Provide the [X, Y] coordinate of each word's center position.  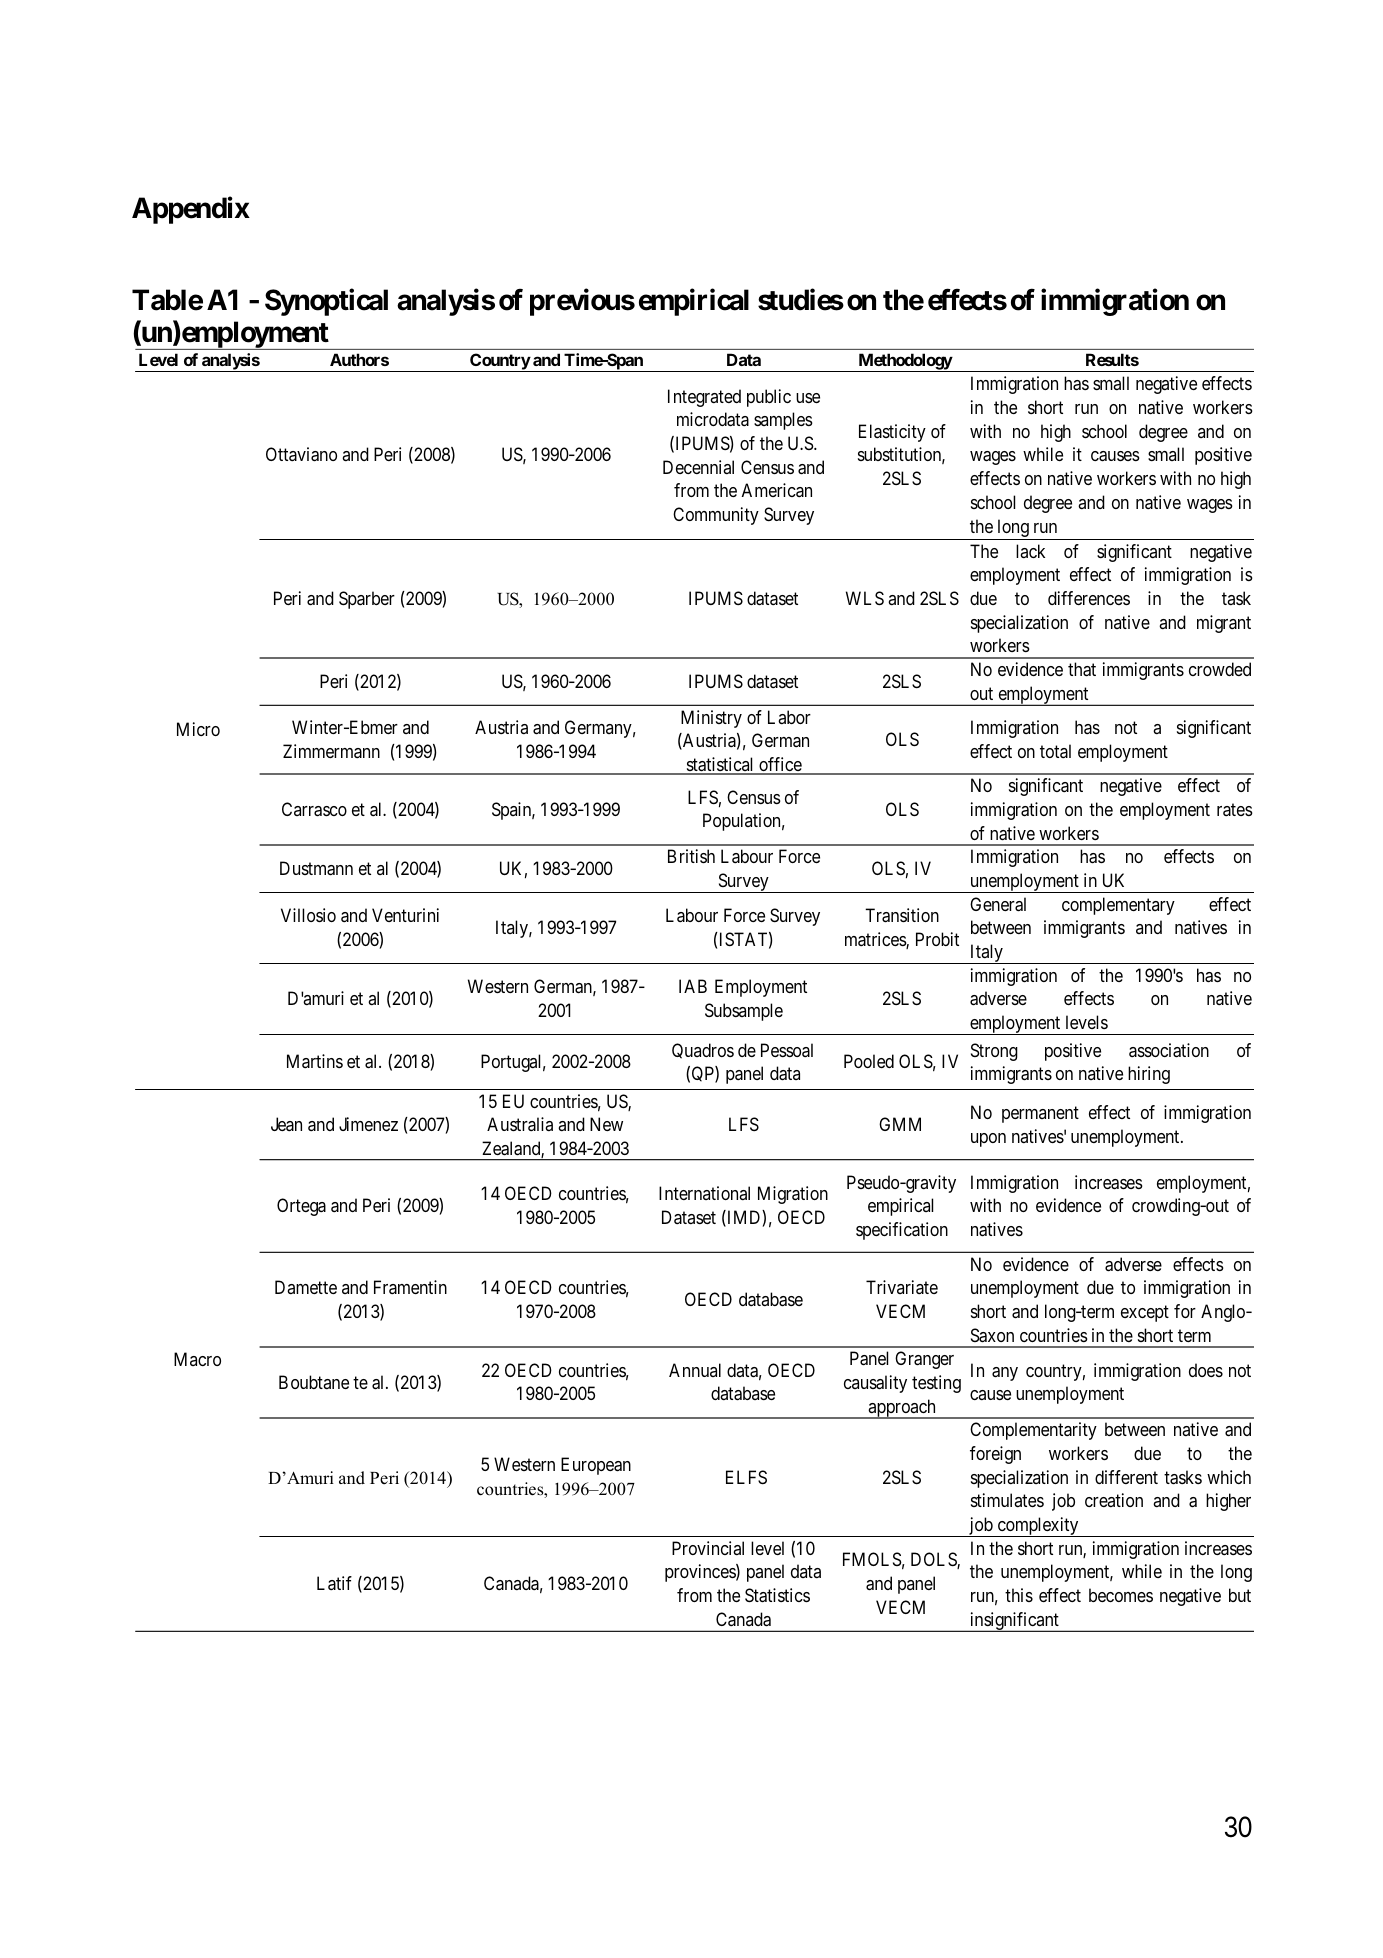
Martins [315, 1061]
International [704, 1193]
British [691, 856]
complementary [1118, 906]
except [1145, 1313]
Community [716, 516]
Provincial [708, 1548]
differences [1089, 598]
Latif [334, 1583]
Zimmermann [331, 751]
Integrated [704, 398]
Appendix [191, 210]
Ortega [301, 1207]
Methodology [905, 362]
